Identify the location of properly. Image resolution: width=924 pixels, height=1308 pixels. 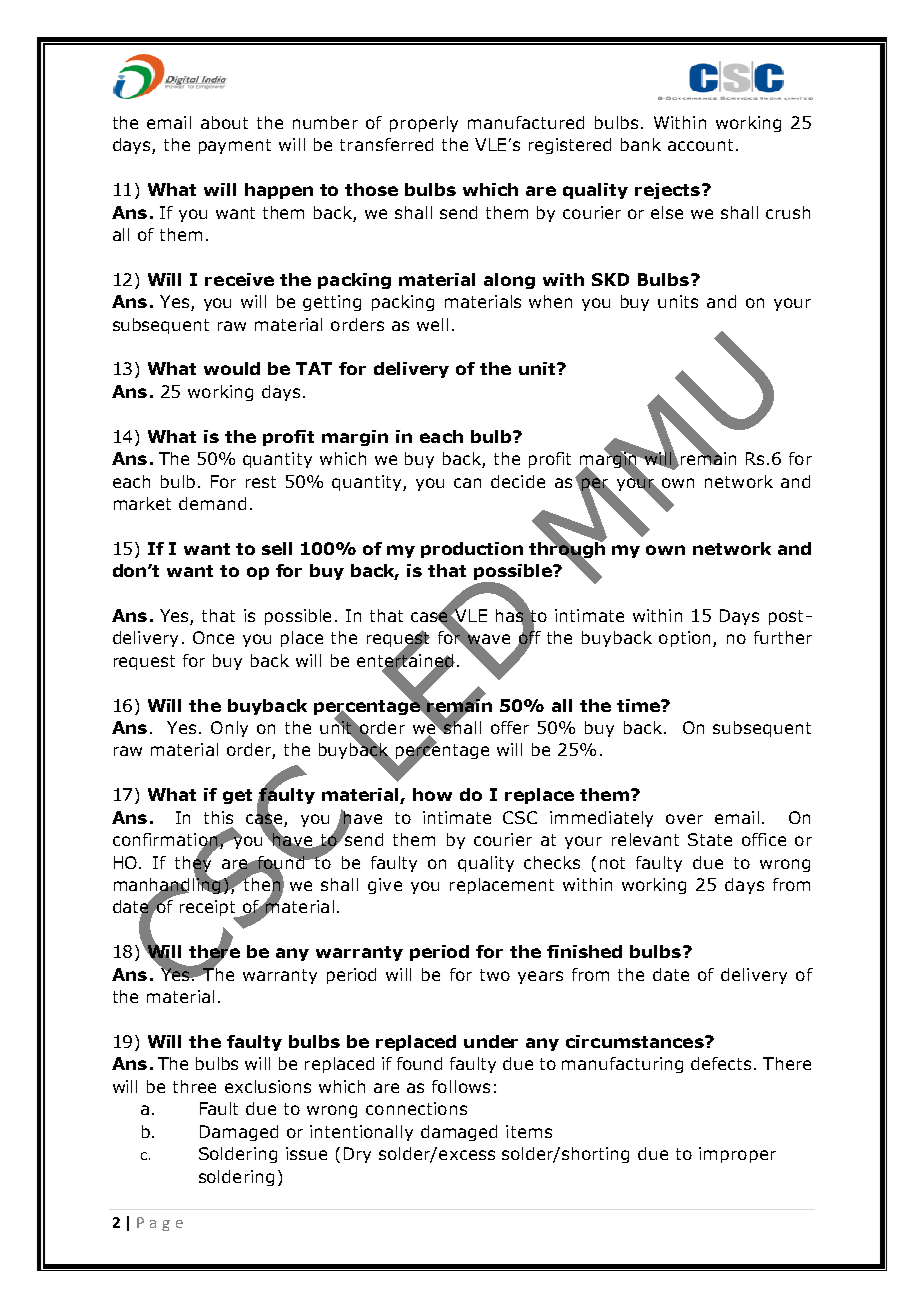
(424, 124).
